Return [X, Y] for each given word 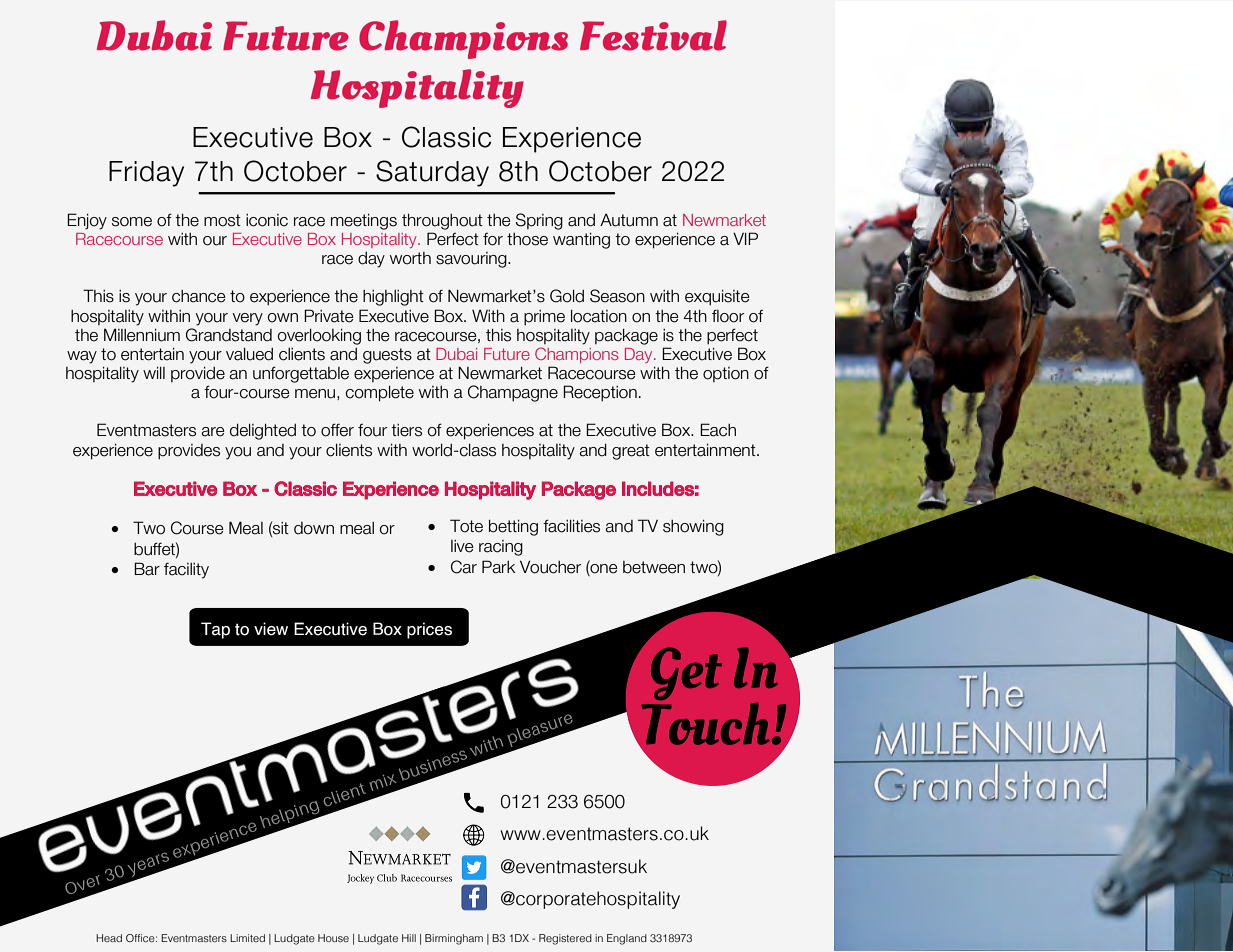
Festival [653, 35]
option [726, 374]
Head [109, 938]
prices [429, 630]
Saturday [432, 173]
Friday [146, 174]
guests [387, 356]
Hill [409, 938]
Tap [215, 630]
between [654, 567]
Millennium [142, 335]
